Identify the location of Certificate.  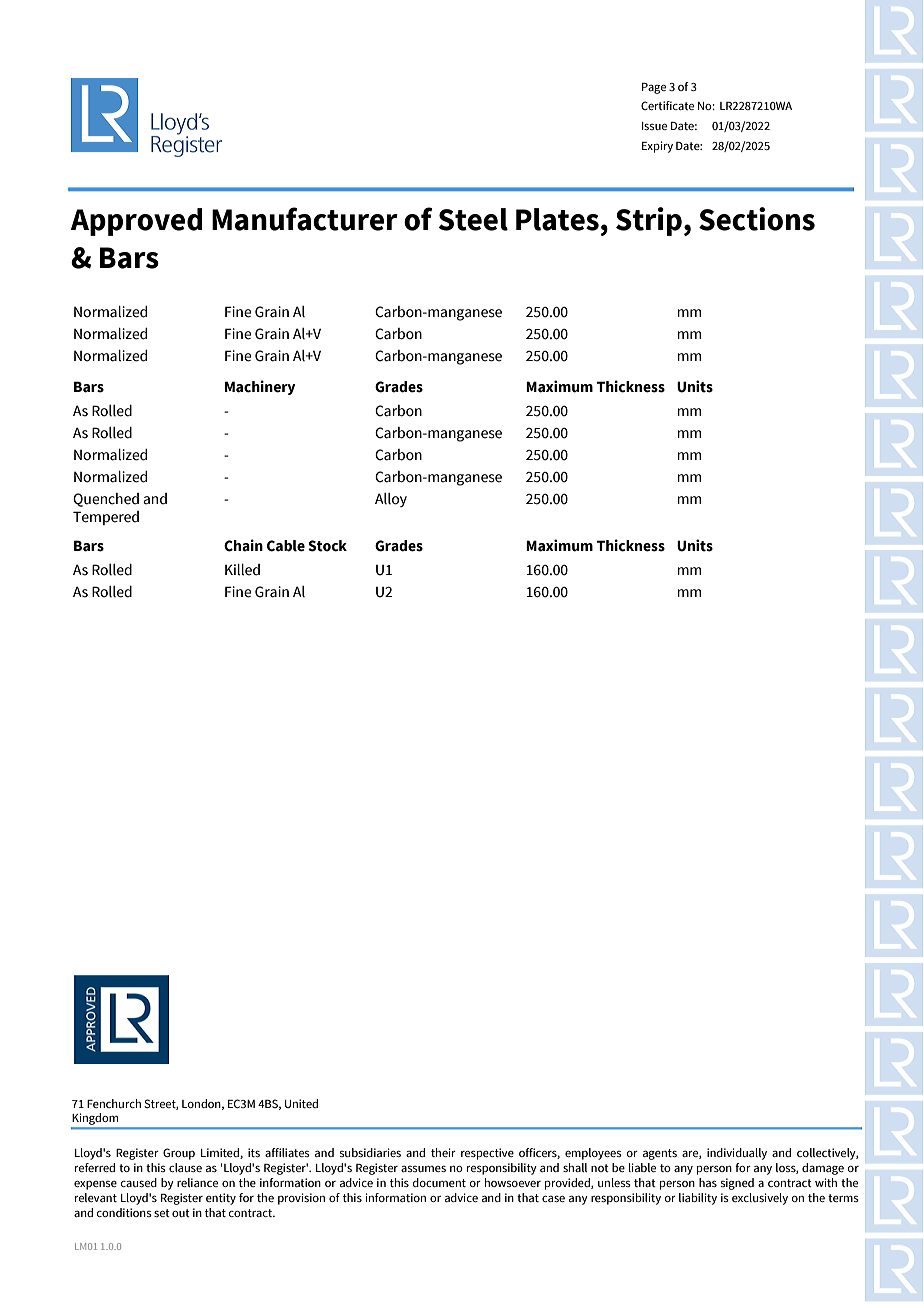
(667, 105).
